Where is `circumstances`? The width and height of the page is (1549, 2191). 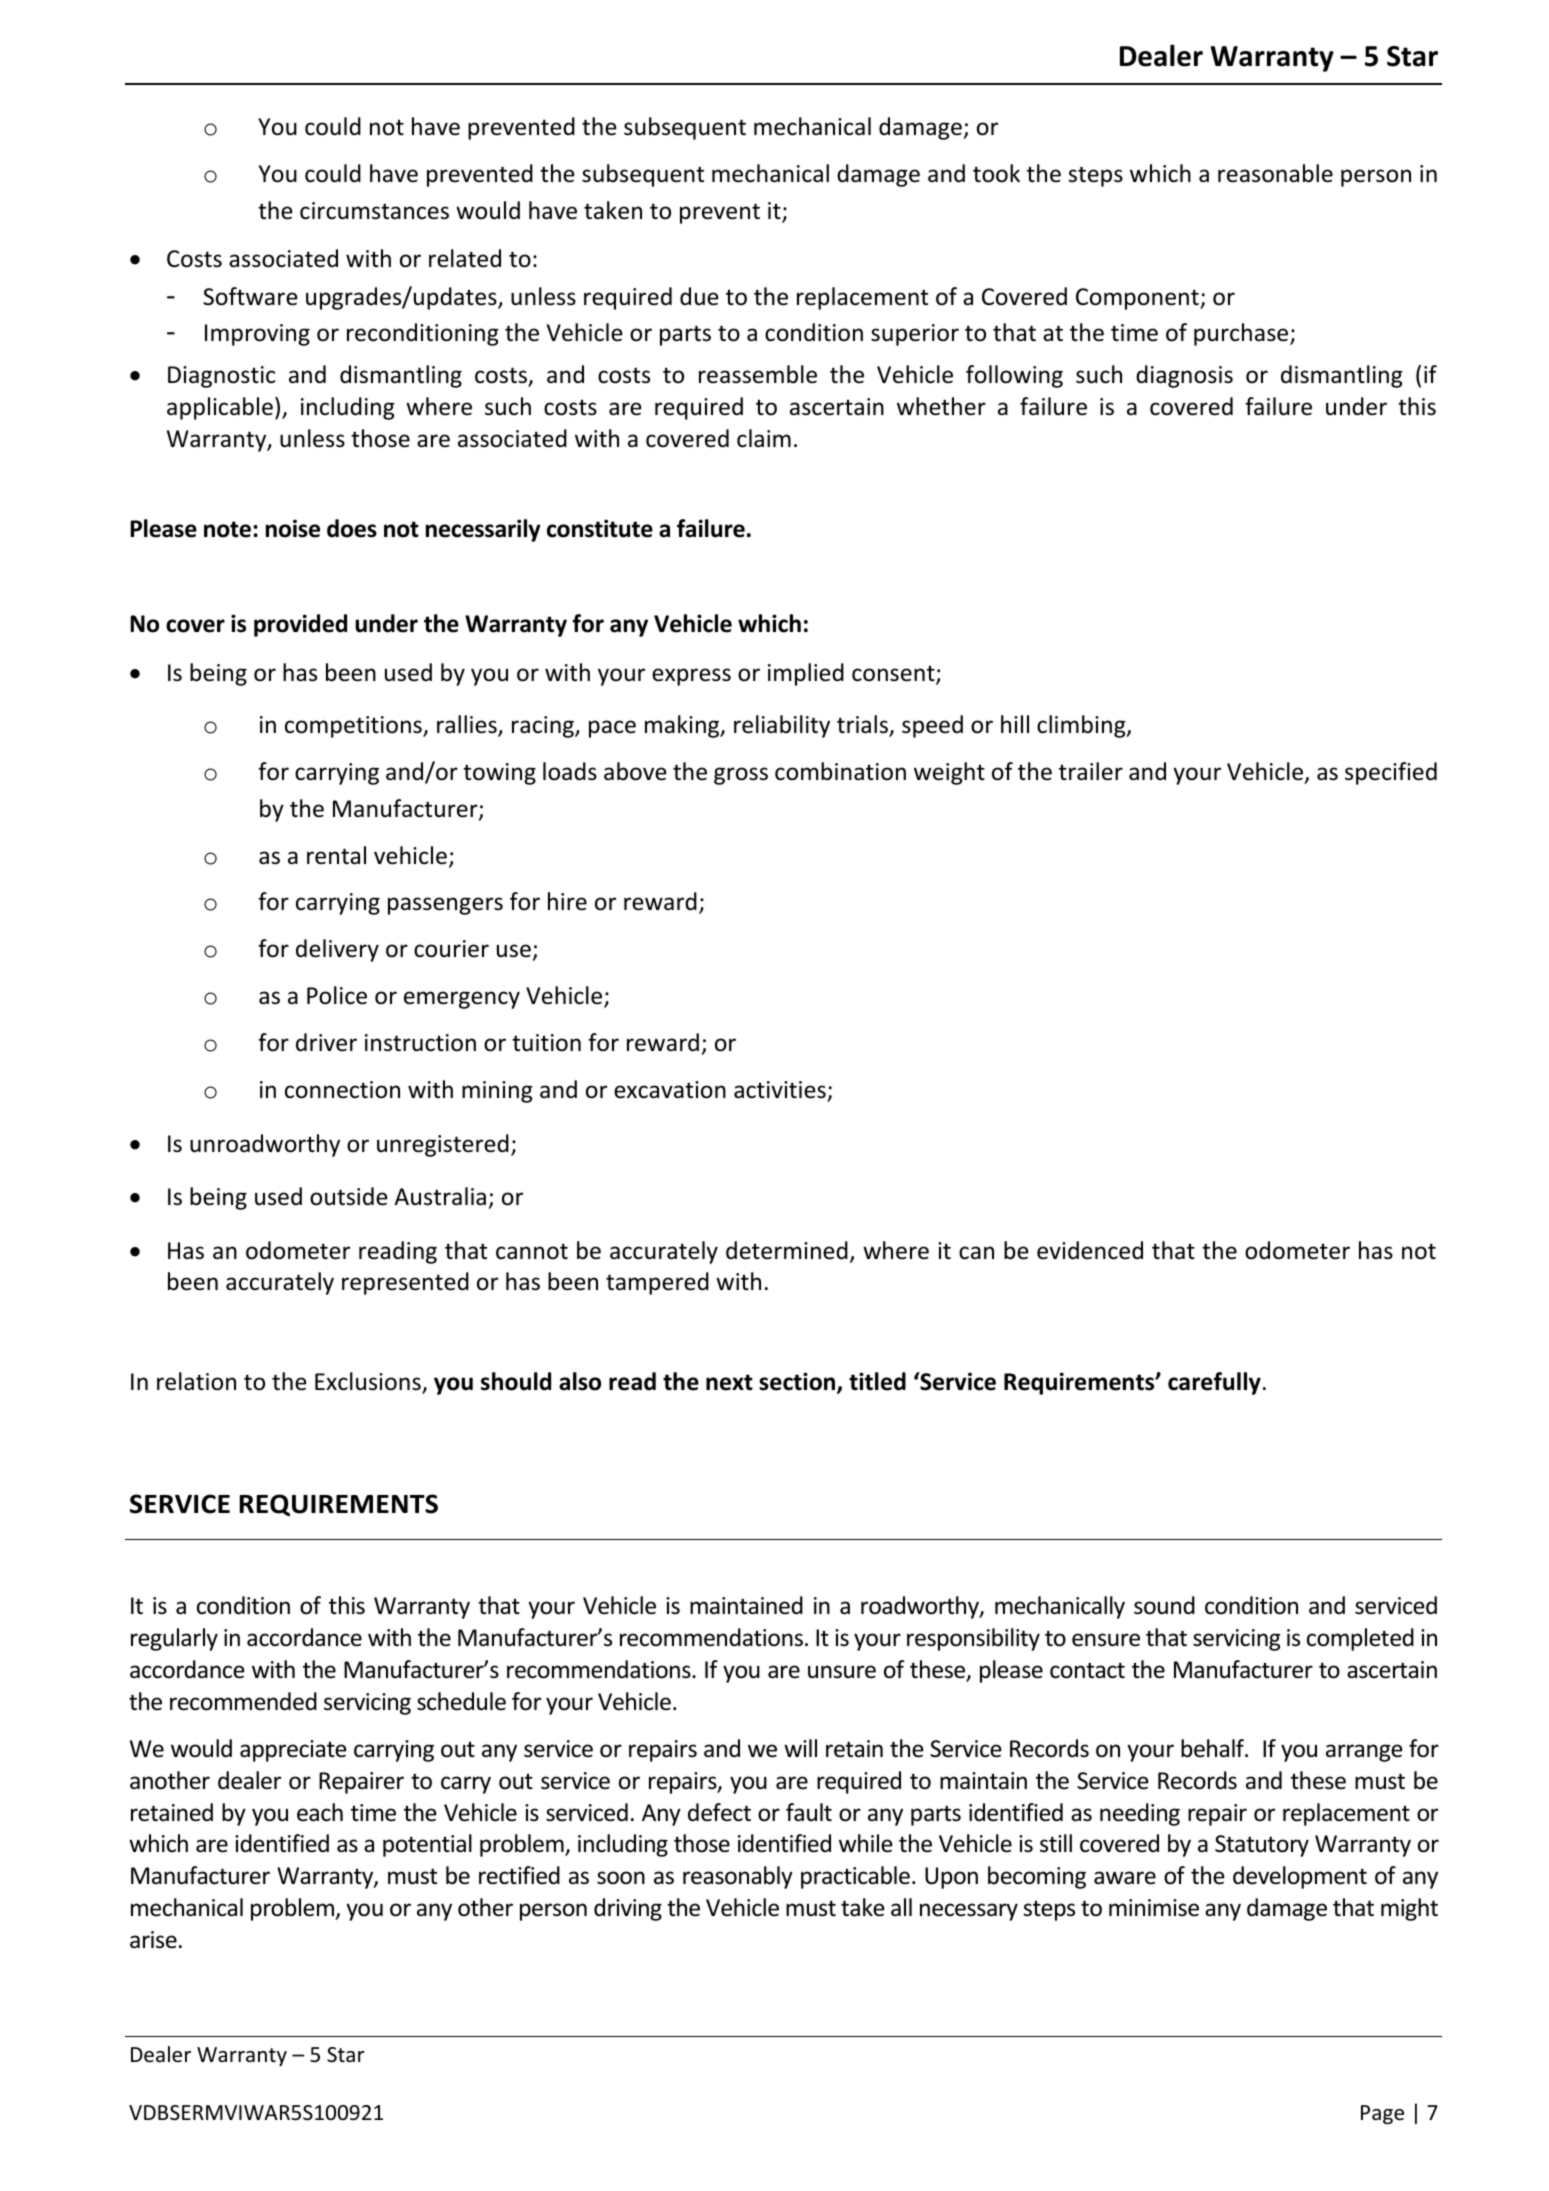
circumstances is located at coordinates (374, 211).
